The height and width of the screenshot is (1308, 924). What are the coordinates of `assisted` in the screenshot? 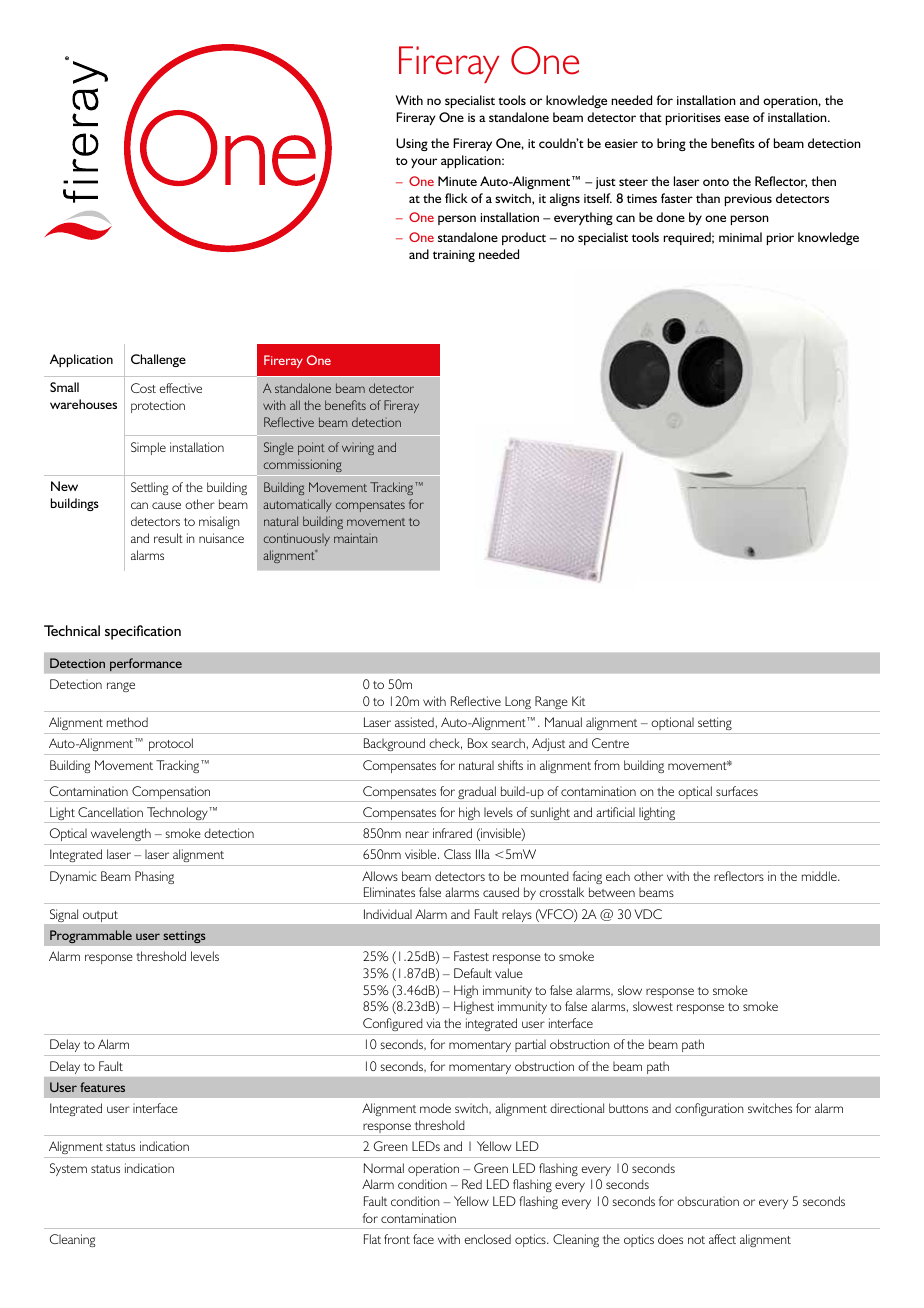 It's located at (414, 722).
